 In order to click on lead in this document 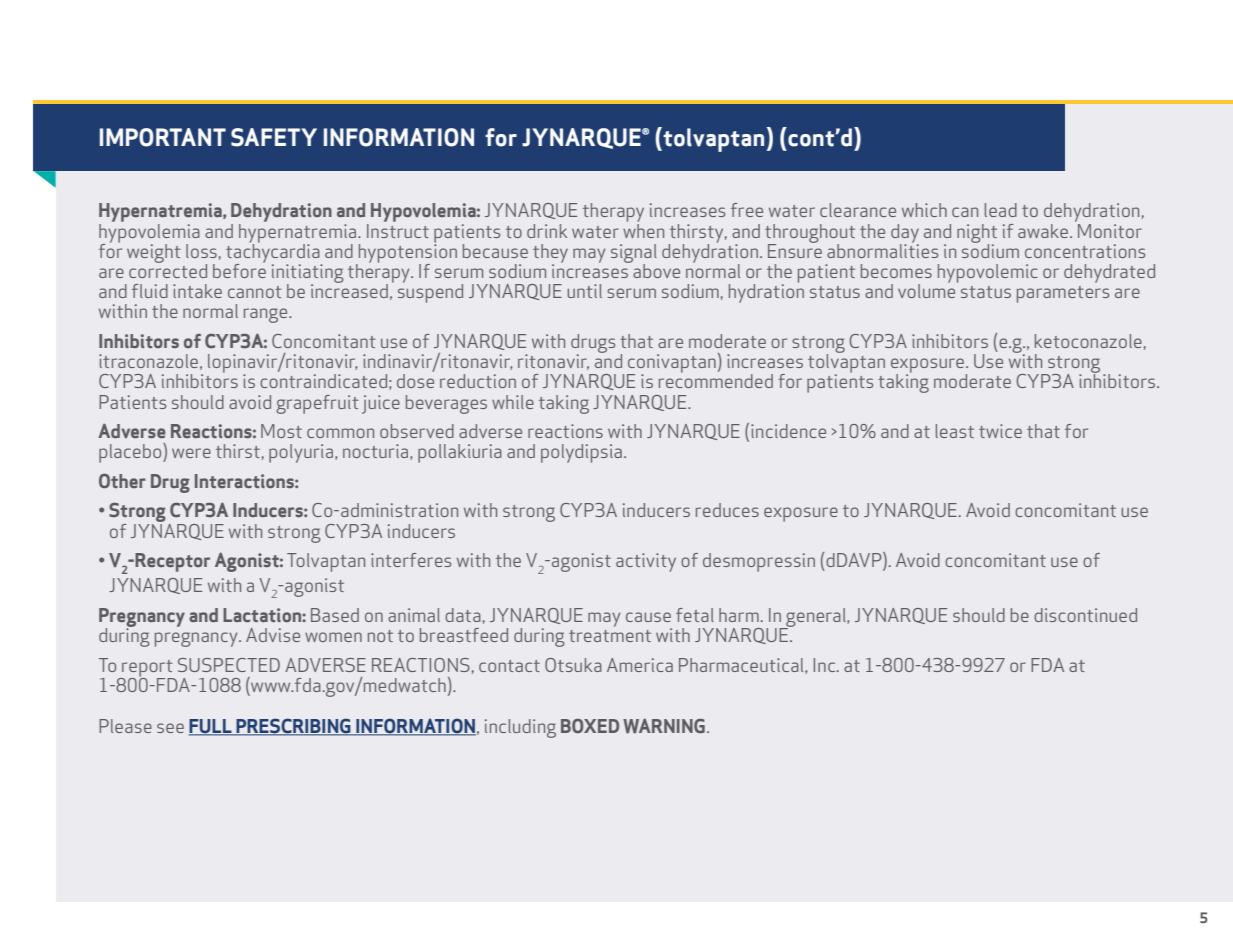, I will do `click(1001, 210)`.
